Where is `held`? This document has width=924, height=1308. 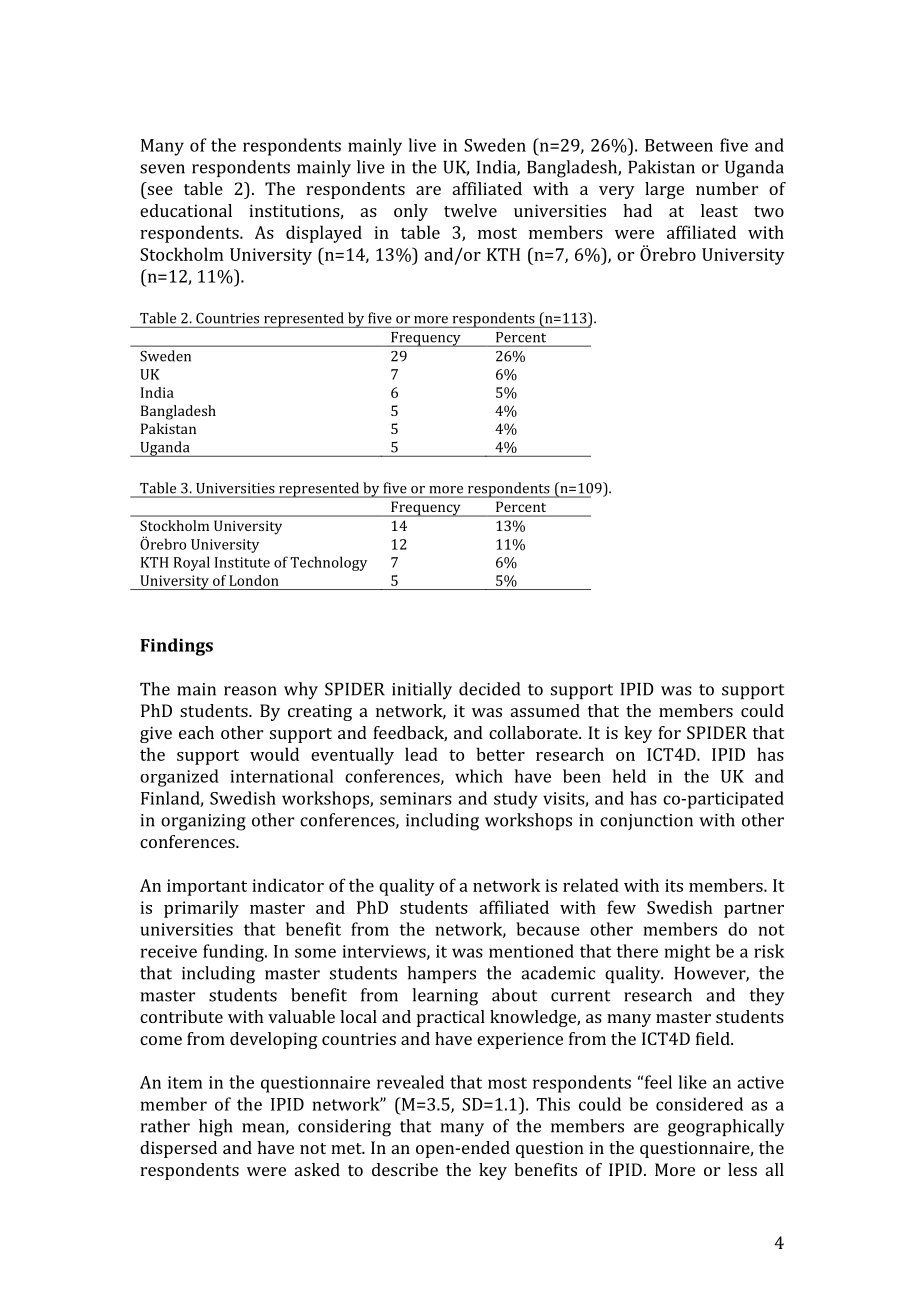
held is located at coordinates (629, 776).
